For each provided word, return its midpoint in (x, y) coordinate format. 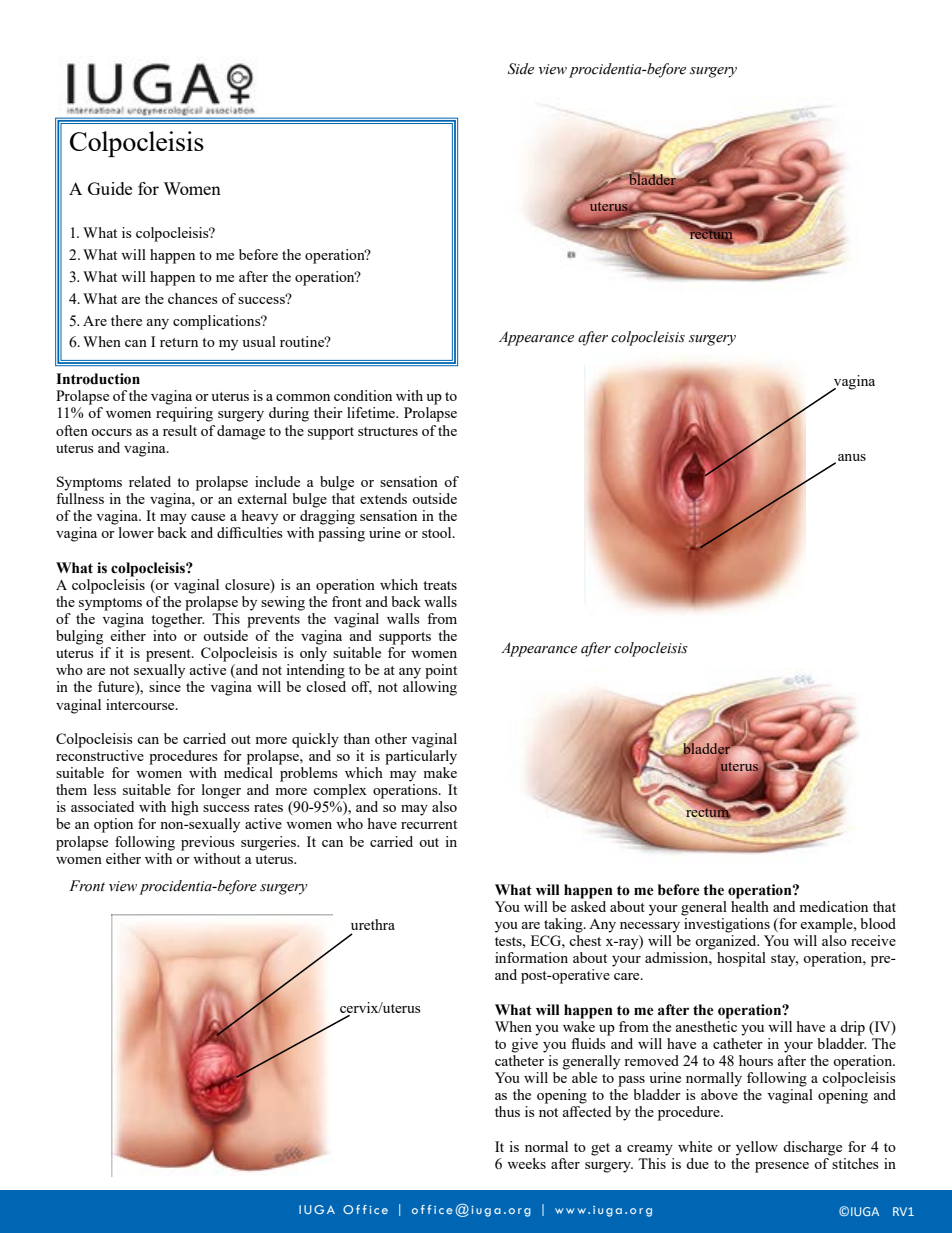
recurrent (429, 824)
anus (852, 457)
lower (136, 532)
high (185, 808)
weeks (526, 1163)
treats (440, 585)
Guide (110, 188)
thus (507, 1111)
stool (438, 532)
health (750, 906)
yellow (757, 1148)
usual (259, 341)
